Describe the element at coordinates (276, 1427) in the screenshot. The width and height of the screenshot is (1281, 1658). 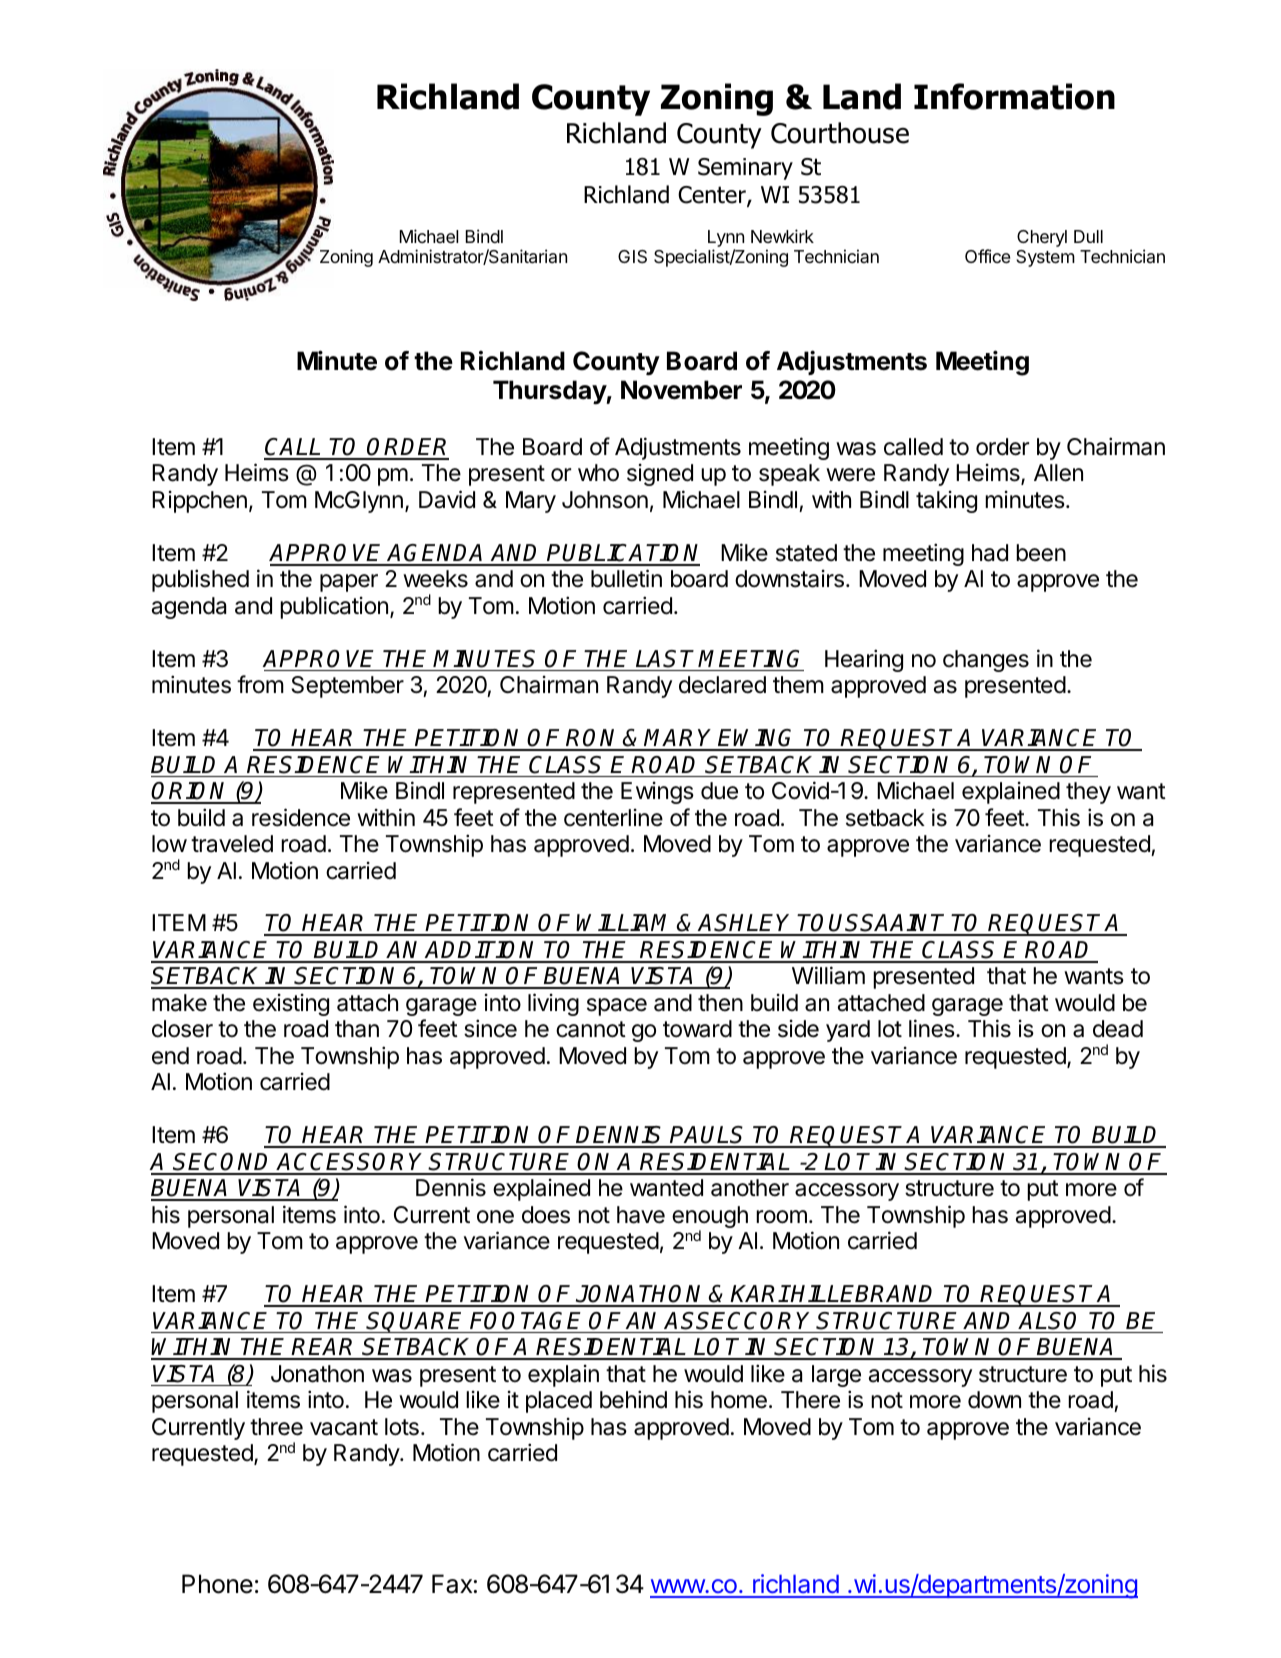
I see `three` at that location.
